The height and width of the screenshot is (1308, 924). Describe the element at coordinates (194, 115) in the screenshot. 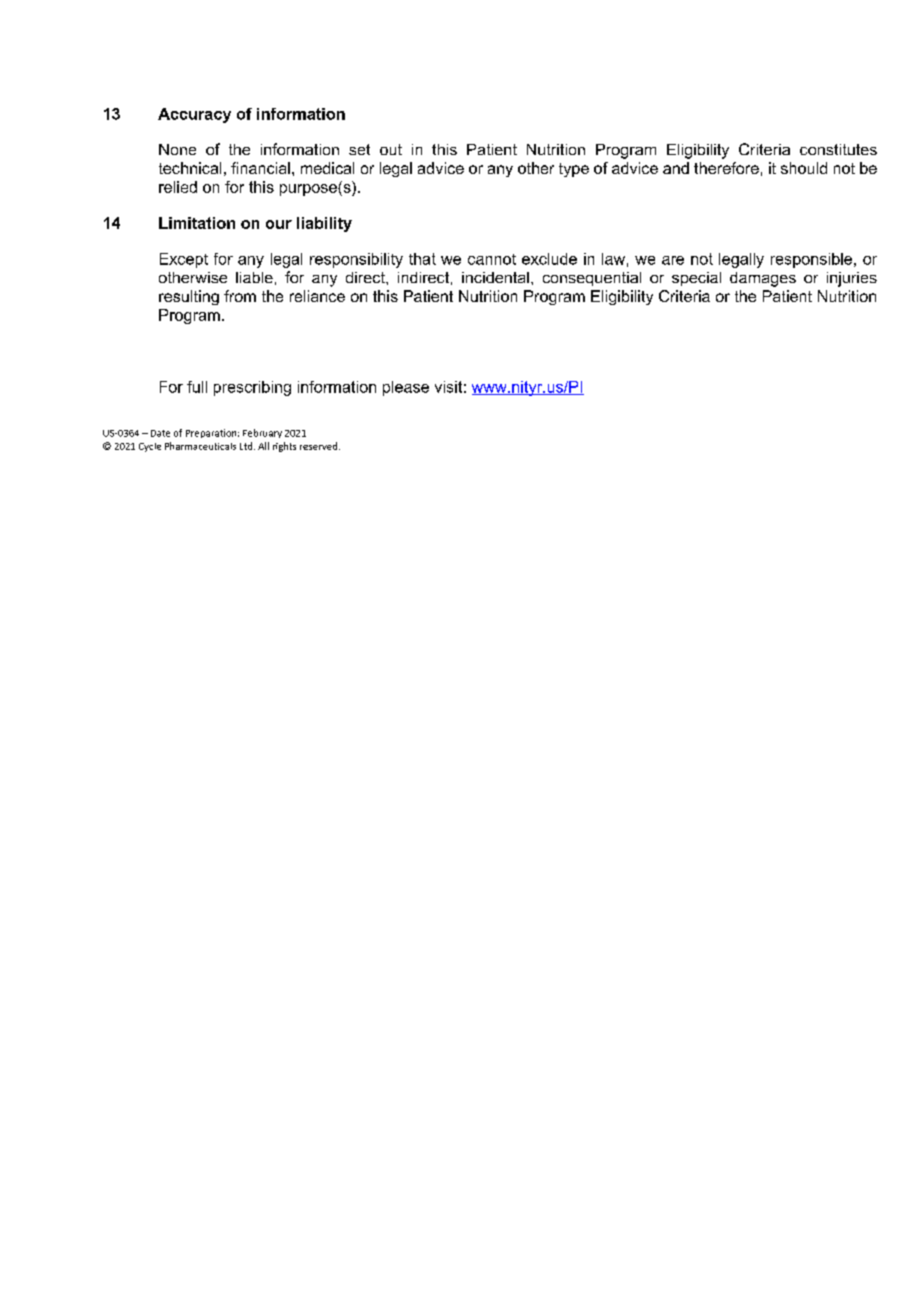

I see `Accuracy` at that location.
